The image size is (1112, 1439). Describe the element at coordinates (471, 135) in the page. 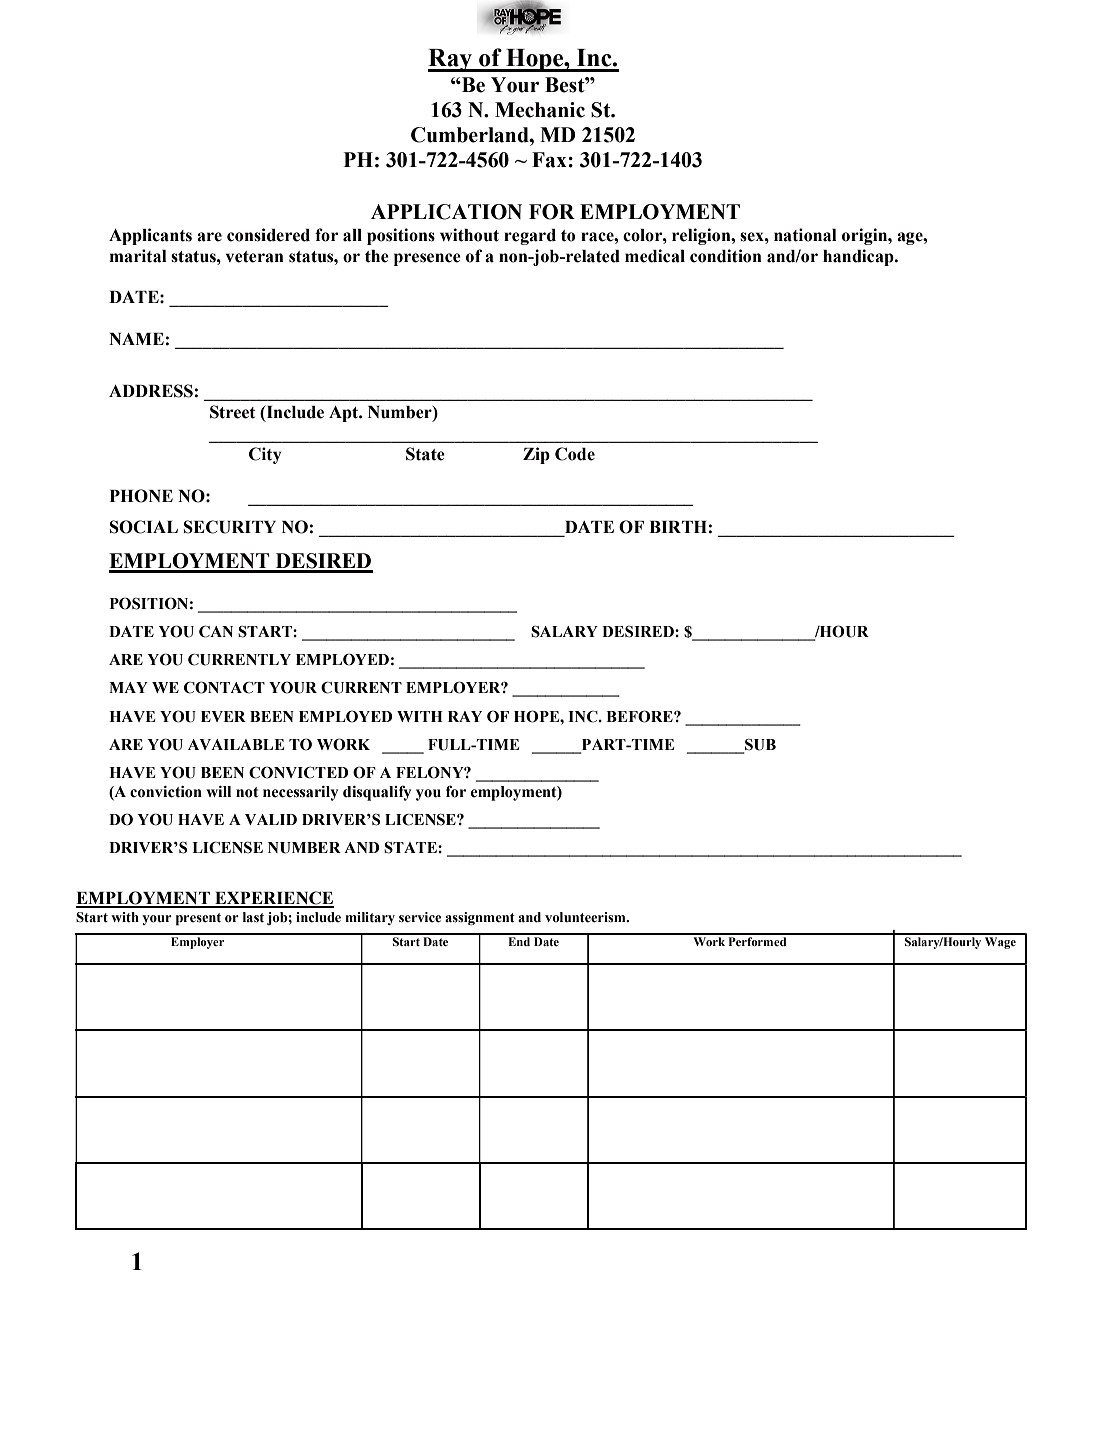

I see `Cumberland` at that location.
